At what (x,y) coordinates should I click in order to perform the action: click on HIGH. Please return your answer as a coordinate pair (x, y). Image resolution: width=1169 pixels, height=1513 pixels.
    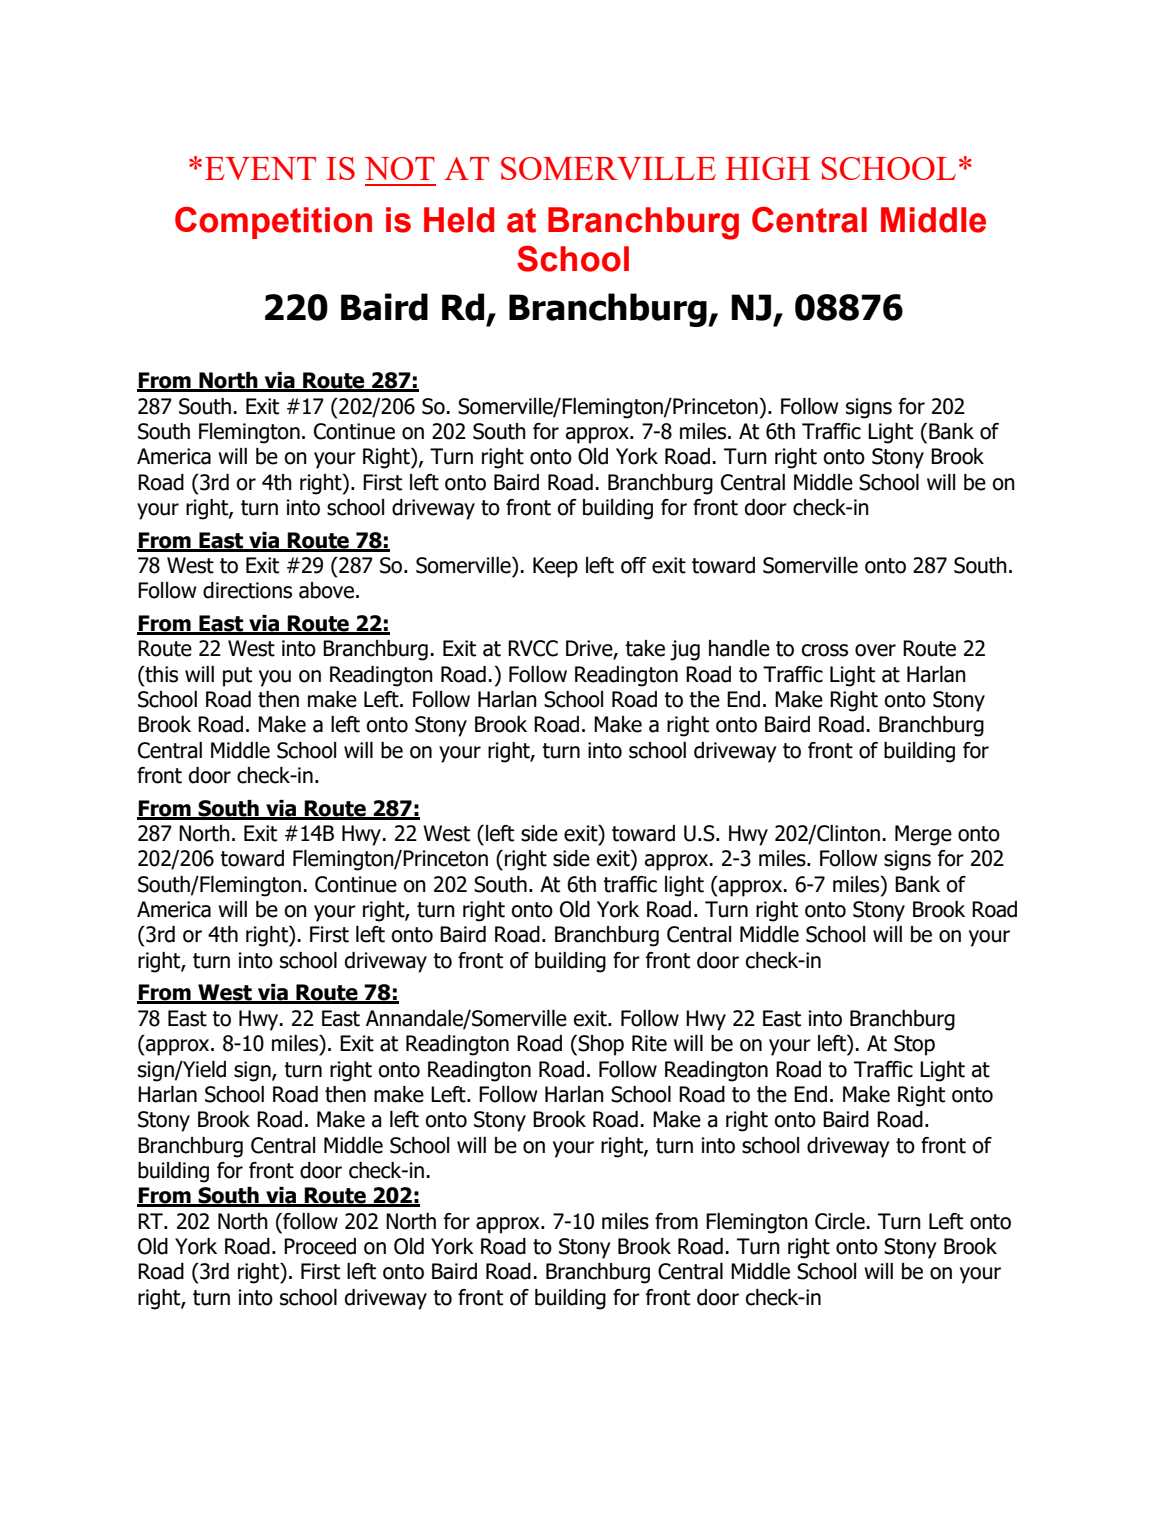
    Looking at the image, I should click on (767, 168).
